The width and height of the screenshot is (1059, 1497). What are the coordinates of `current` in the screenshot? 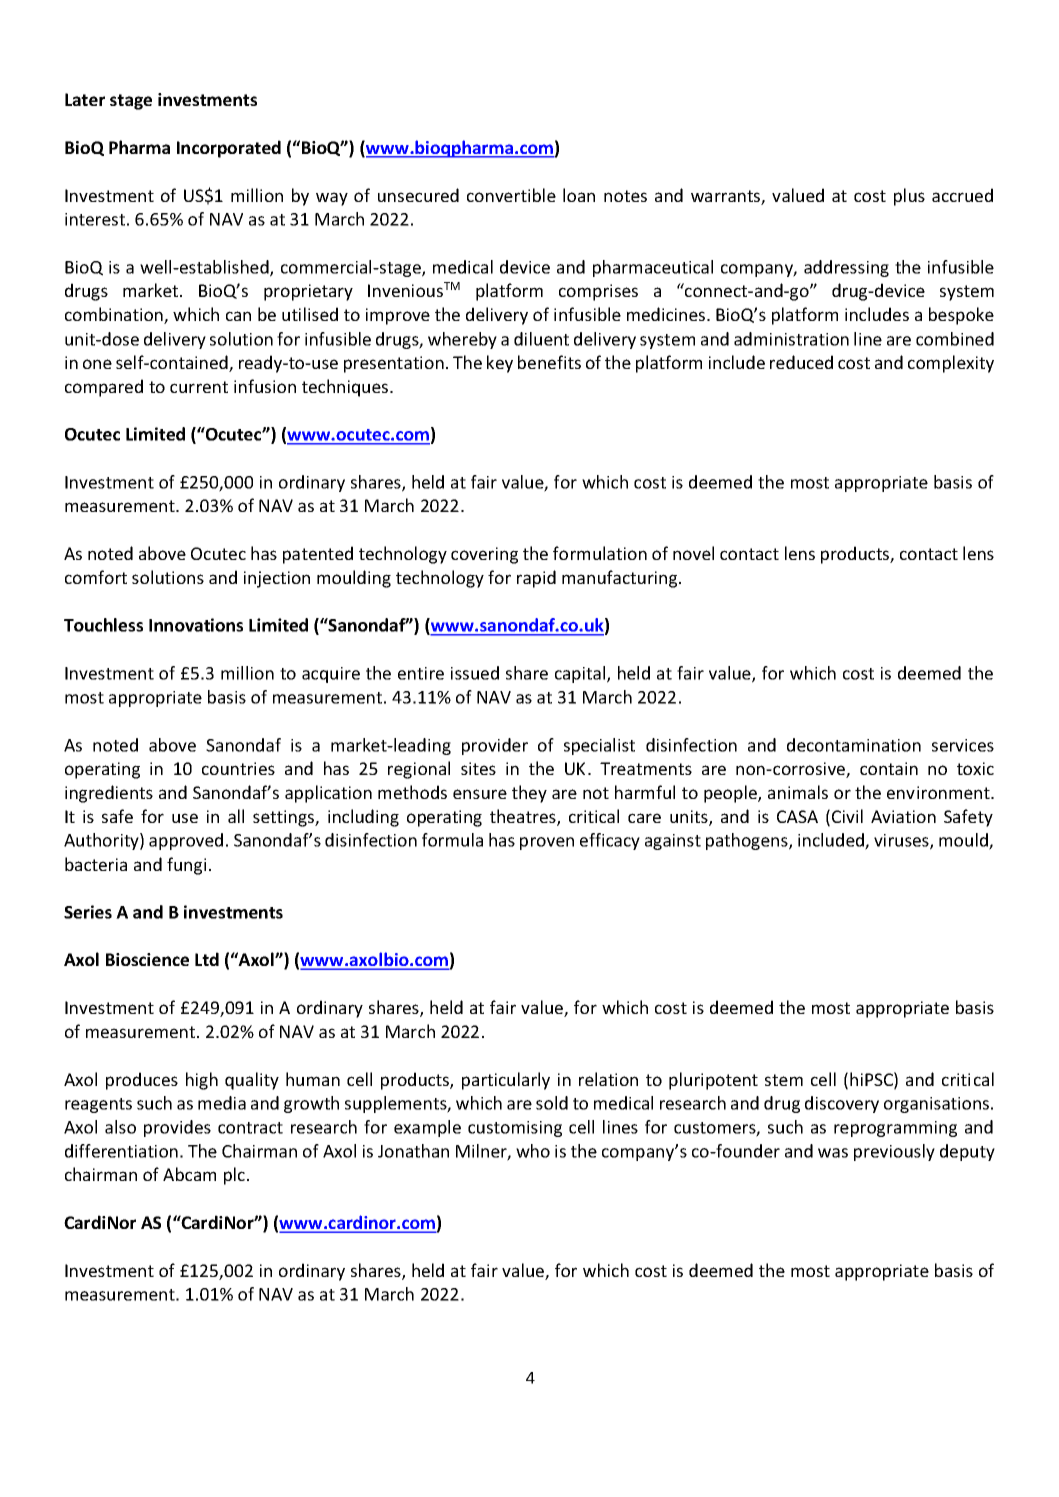 It's located at (199, 387).
